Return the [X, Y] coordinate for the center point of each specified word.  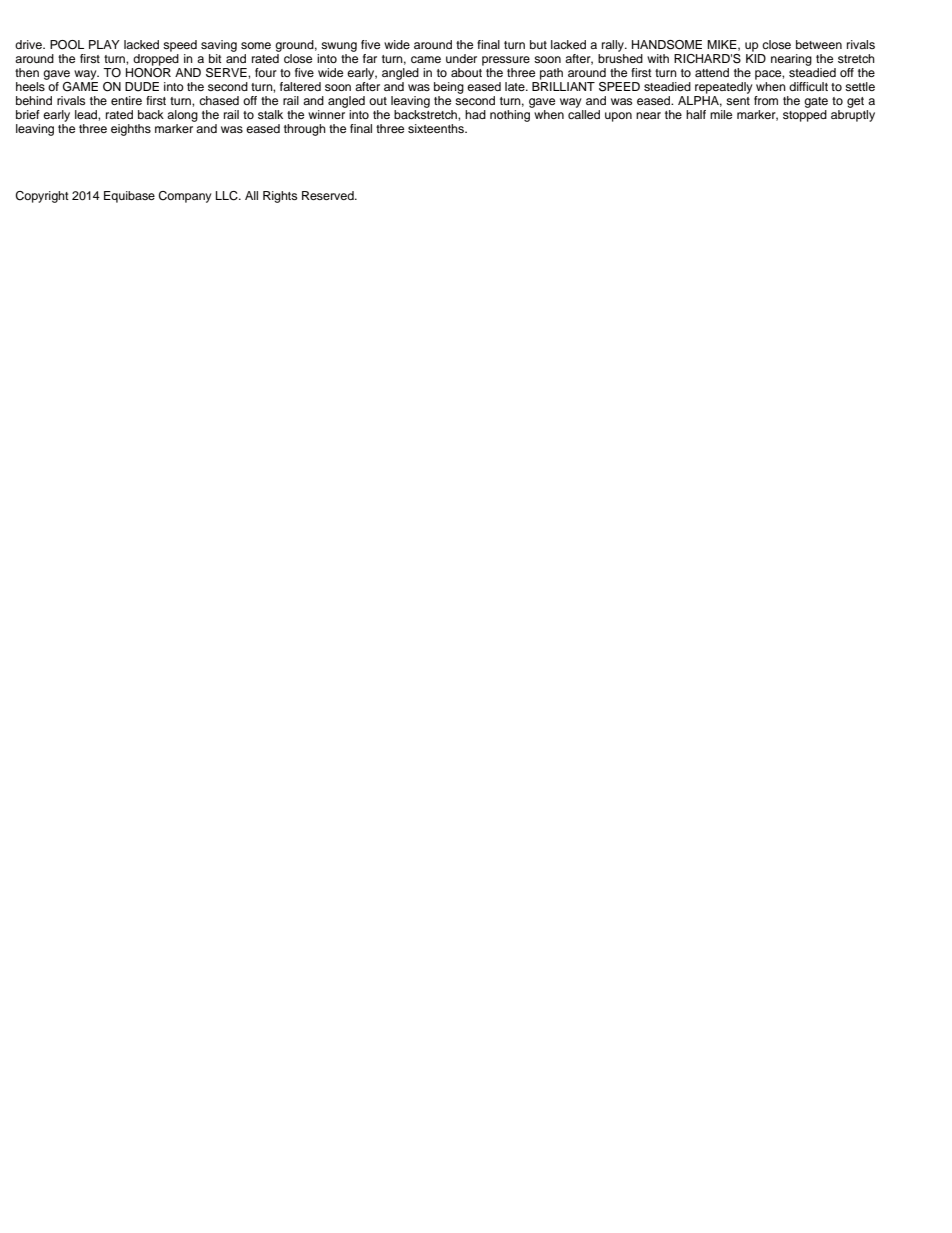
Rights [280, 197]
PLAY [104, 44]
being [449, 88]
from [766, 100]
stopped [805, 116]
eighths [131, 130]
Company [185, 197]
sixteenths [437, 128]
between [819, 44]
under [461, 58]
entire [126, 100]
